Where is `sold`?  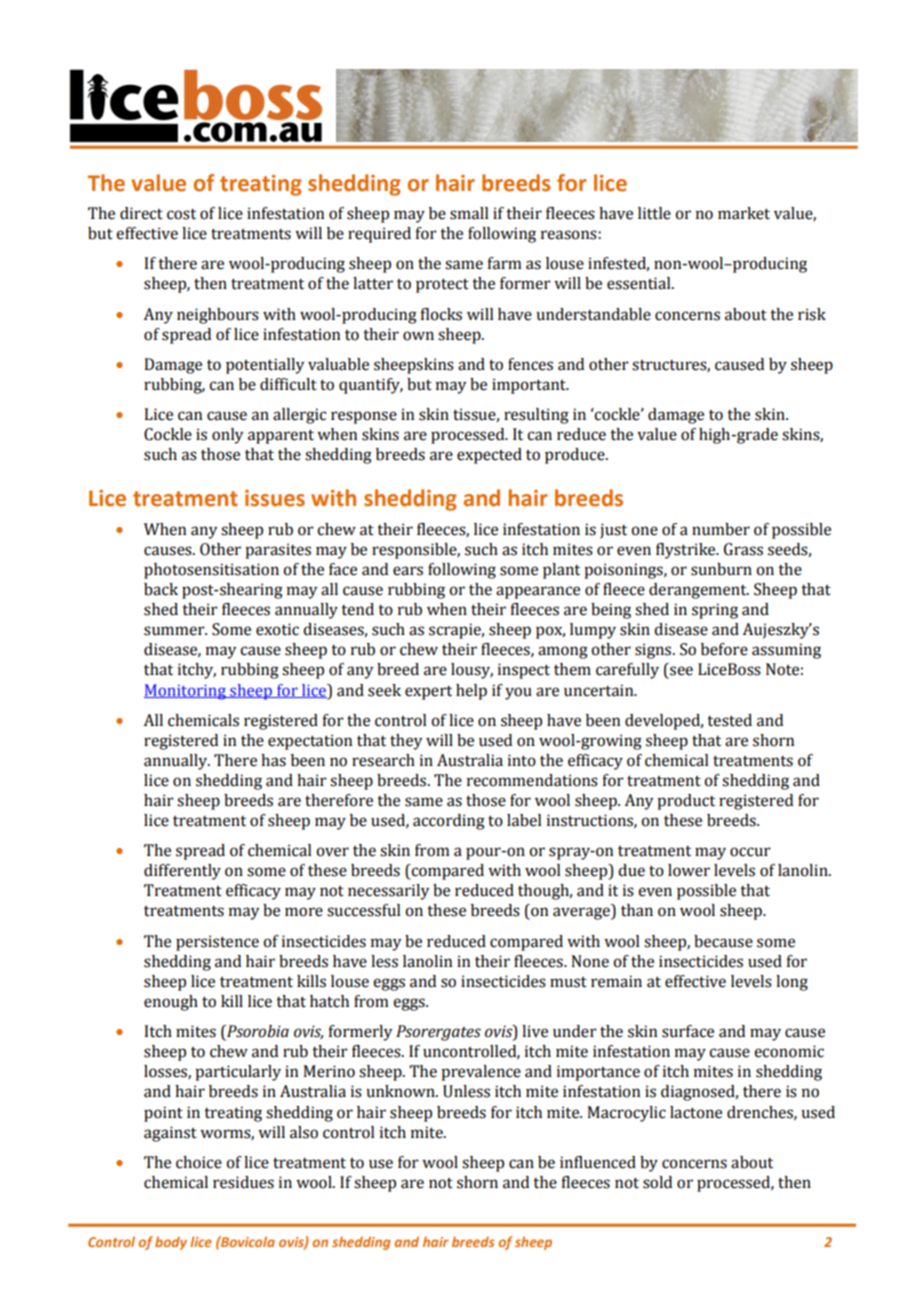
sold is located at coordinates (657, 1182).
